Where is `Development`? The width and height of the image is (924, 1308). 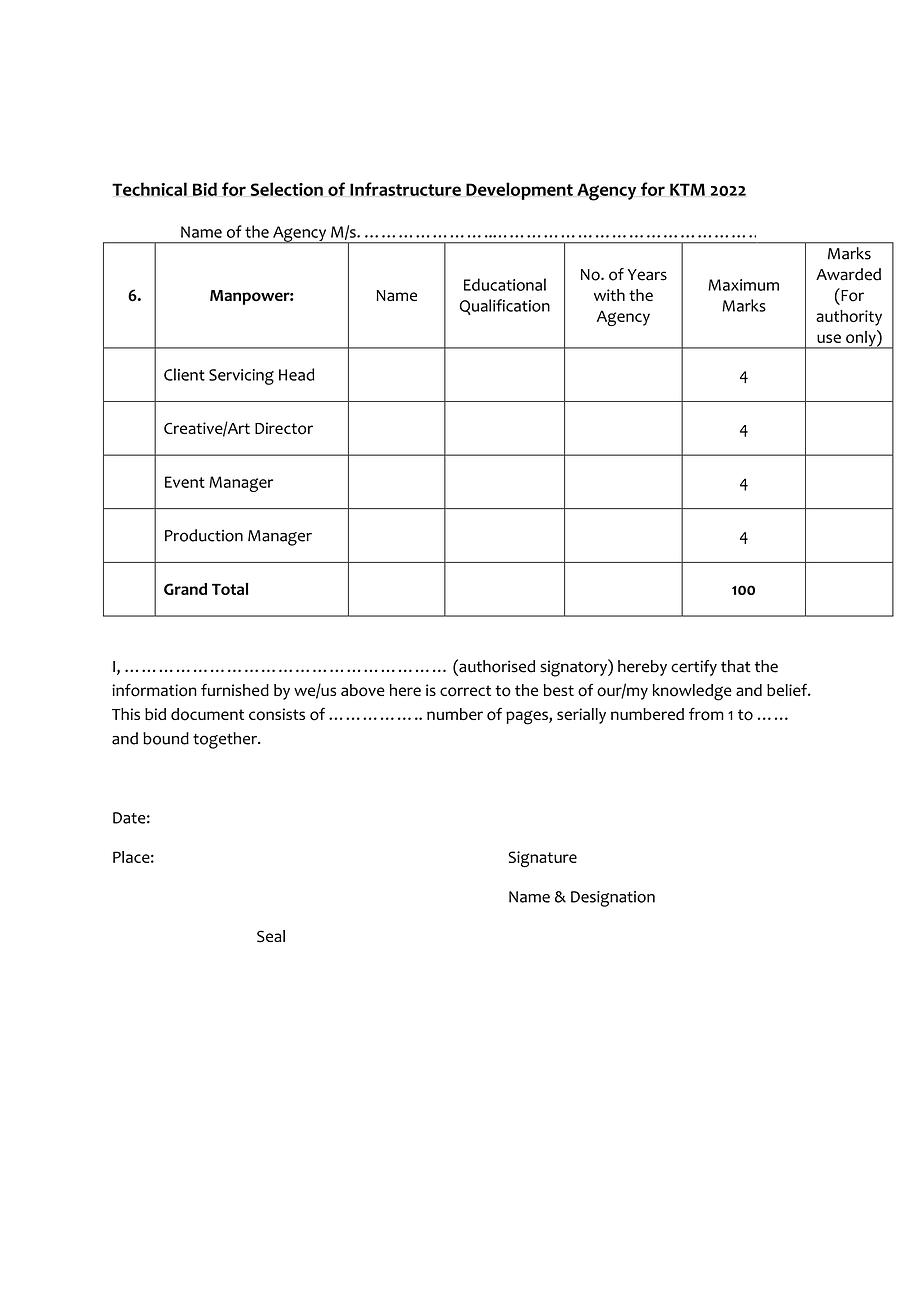
Development is located at coordinates (519, 191).
